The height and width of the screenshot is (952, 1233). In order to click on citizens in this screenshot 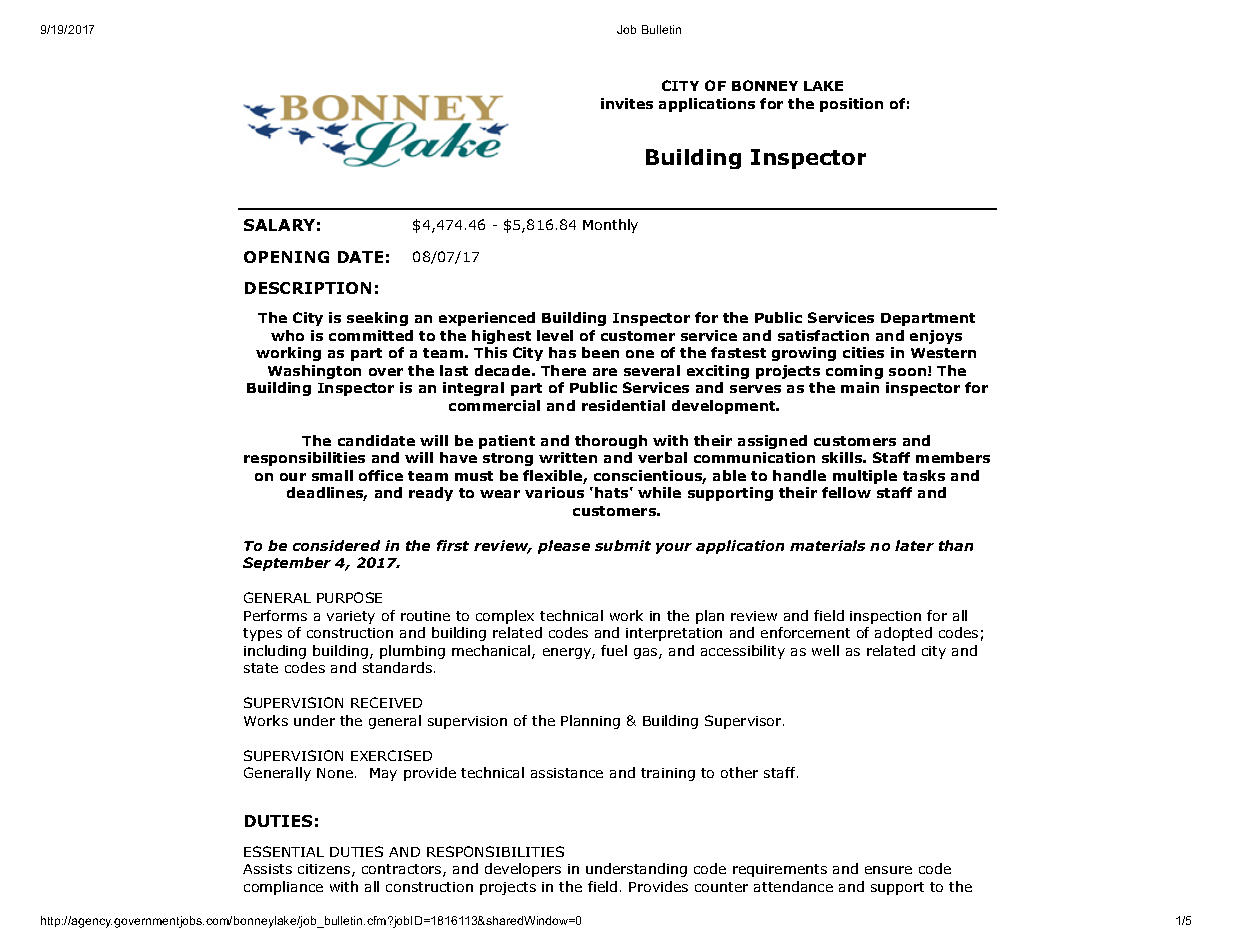, I will do `click(325, 870)`.
